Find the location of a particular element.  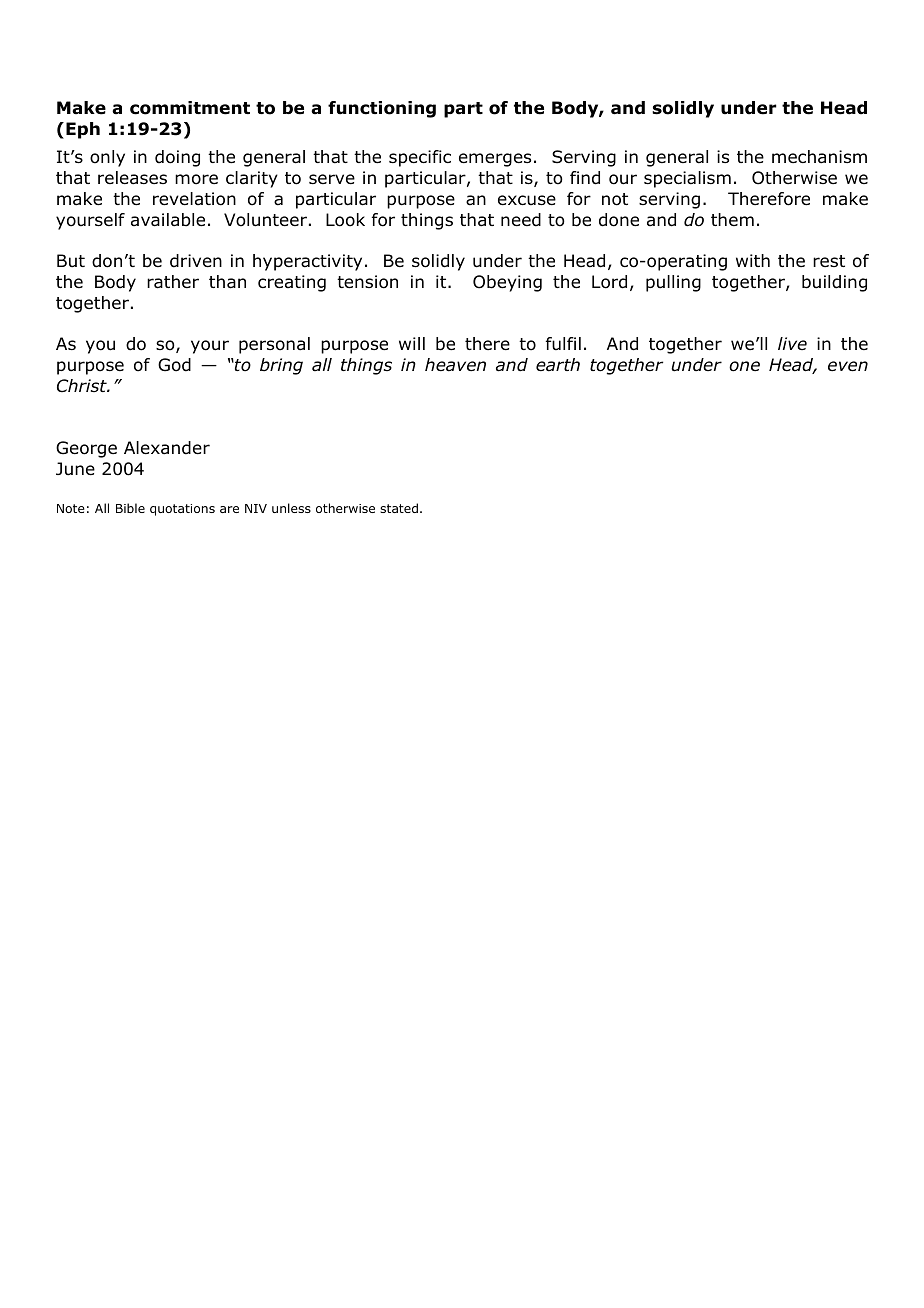

even is located at coordinates (848, 366).
